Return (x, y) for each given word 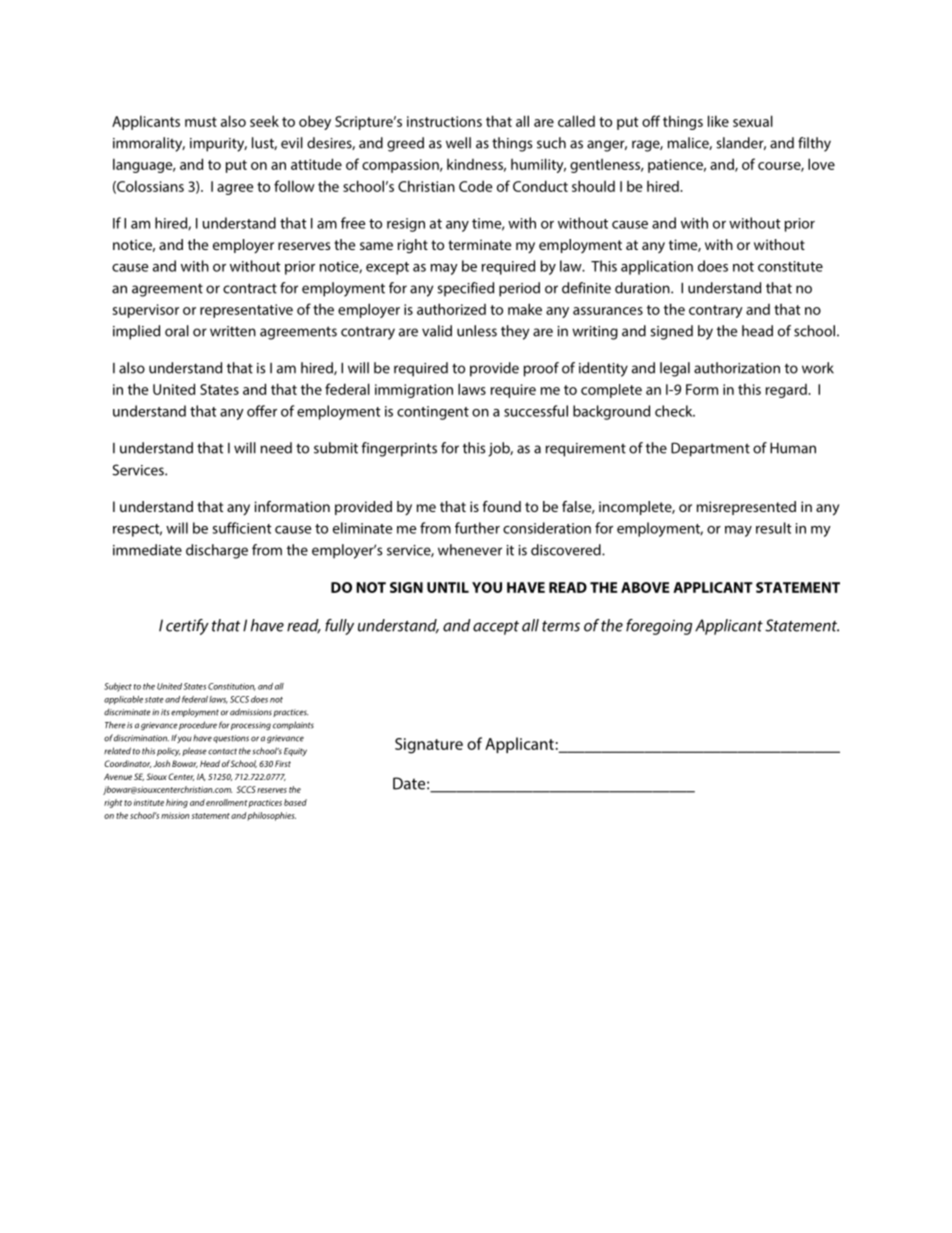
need (276, 448)
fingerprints (399, 449)
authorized (451, 309)
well (458, 143)
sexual (753, 121)
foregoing (659, 627)
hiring (177, 803)
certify (187, 627)
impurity (218, 145)
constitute (790, 266)
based (295, 802)
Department (710, 449)
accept (496, 628)
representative (246, 311)
